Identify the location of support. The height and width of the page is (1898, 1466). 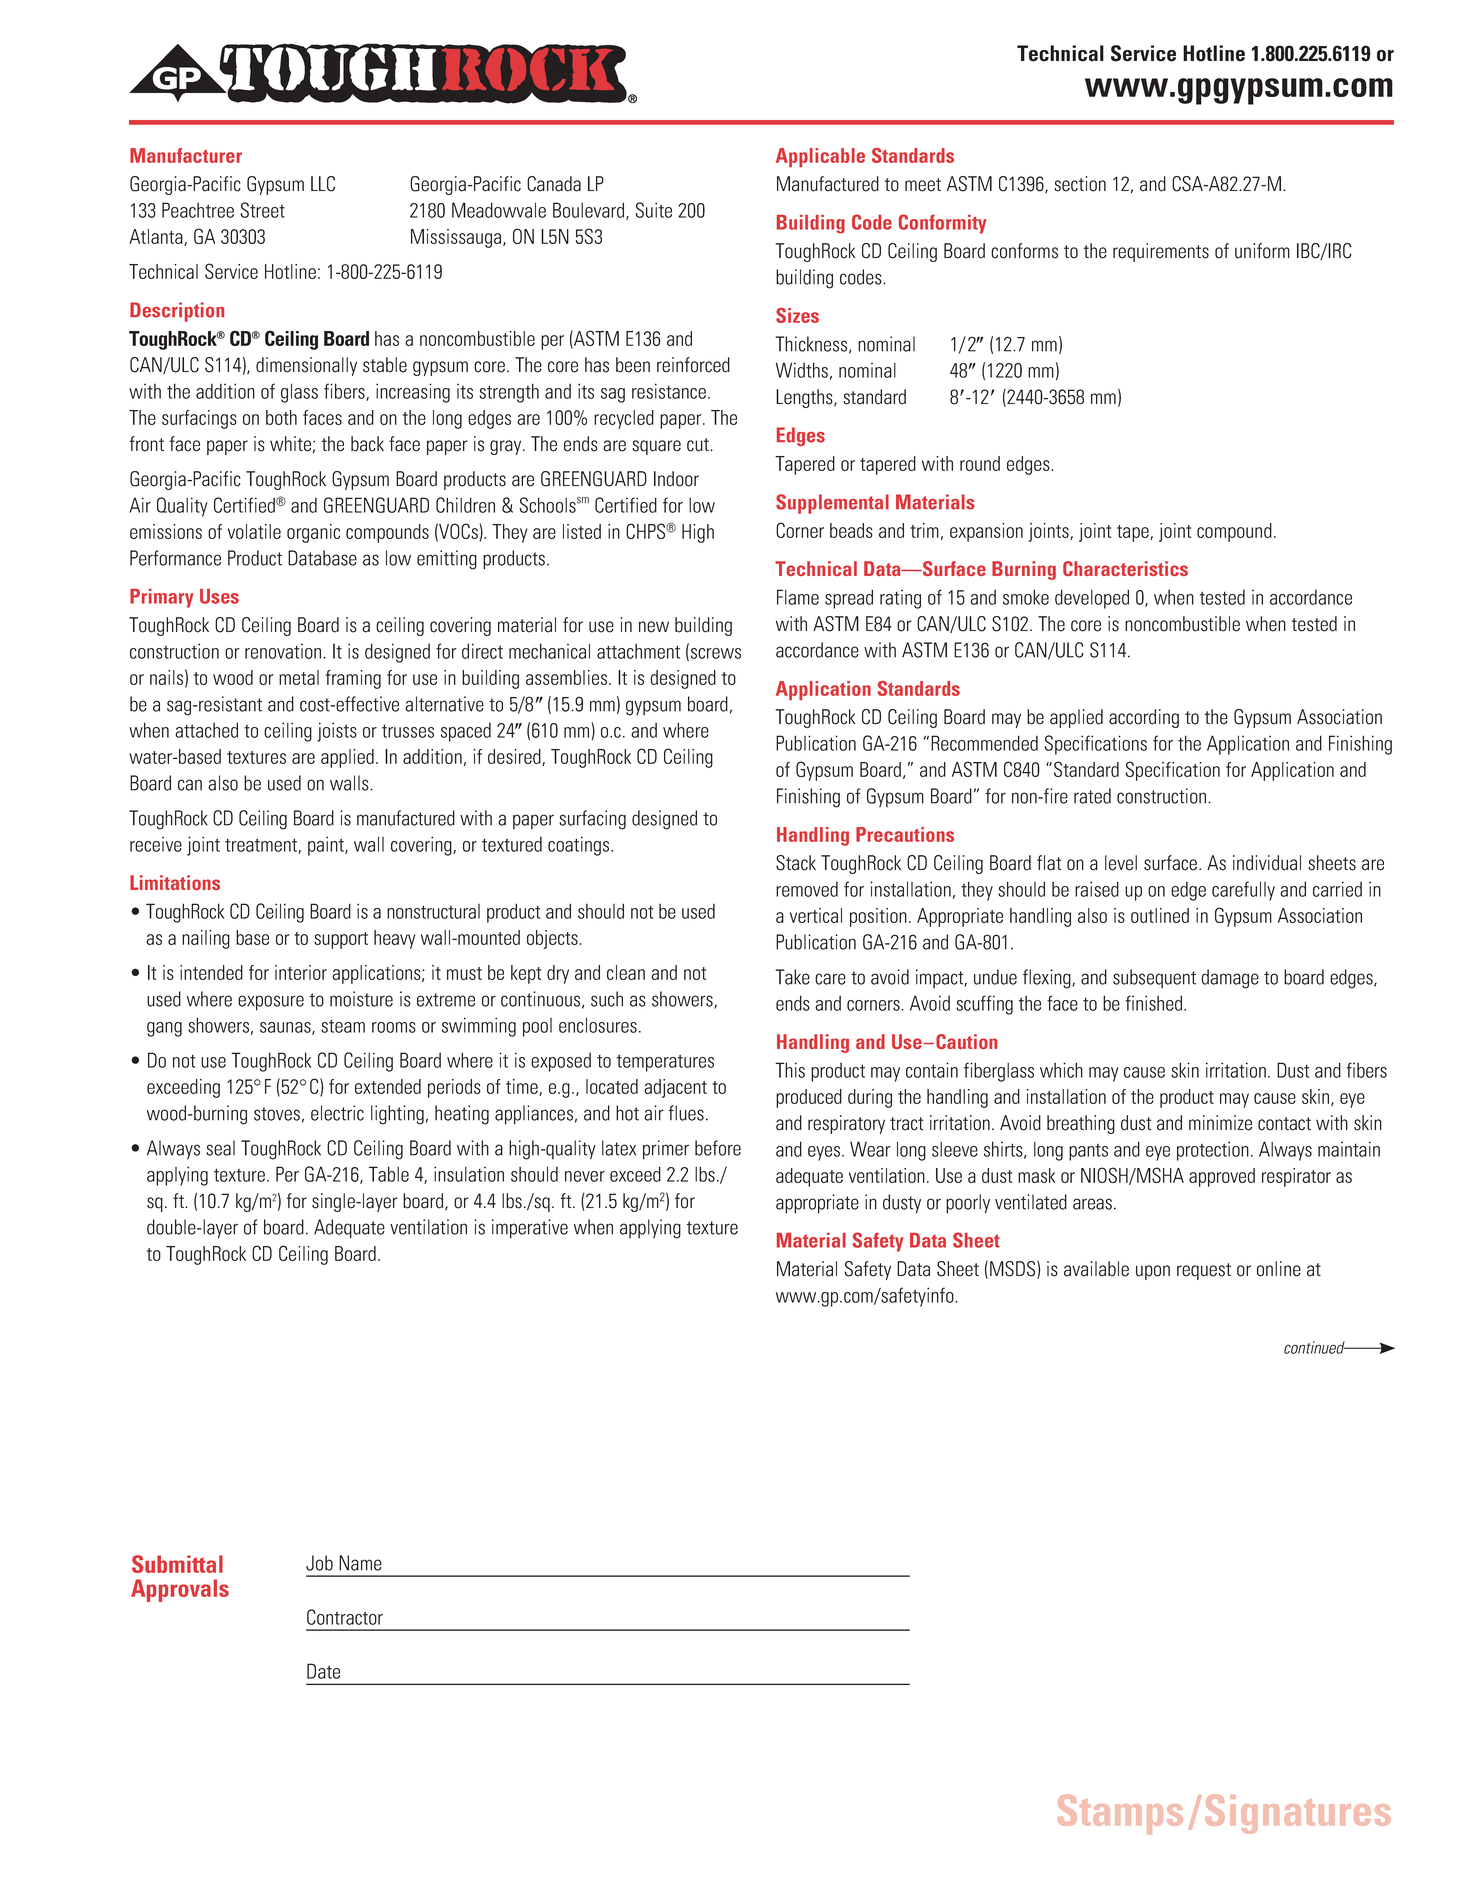
(341, 940).
